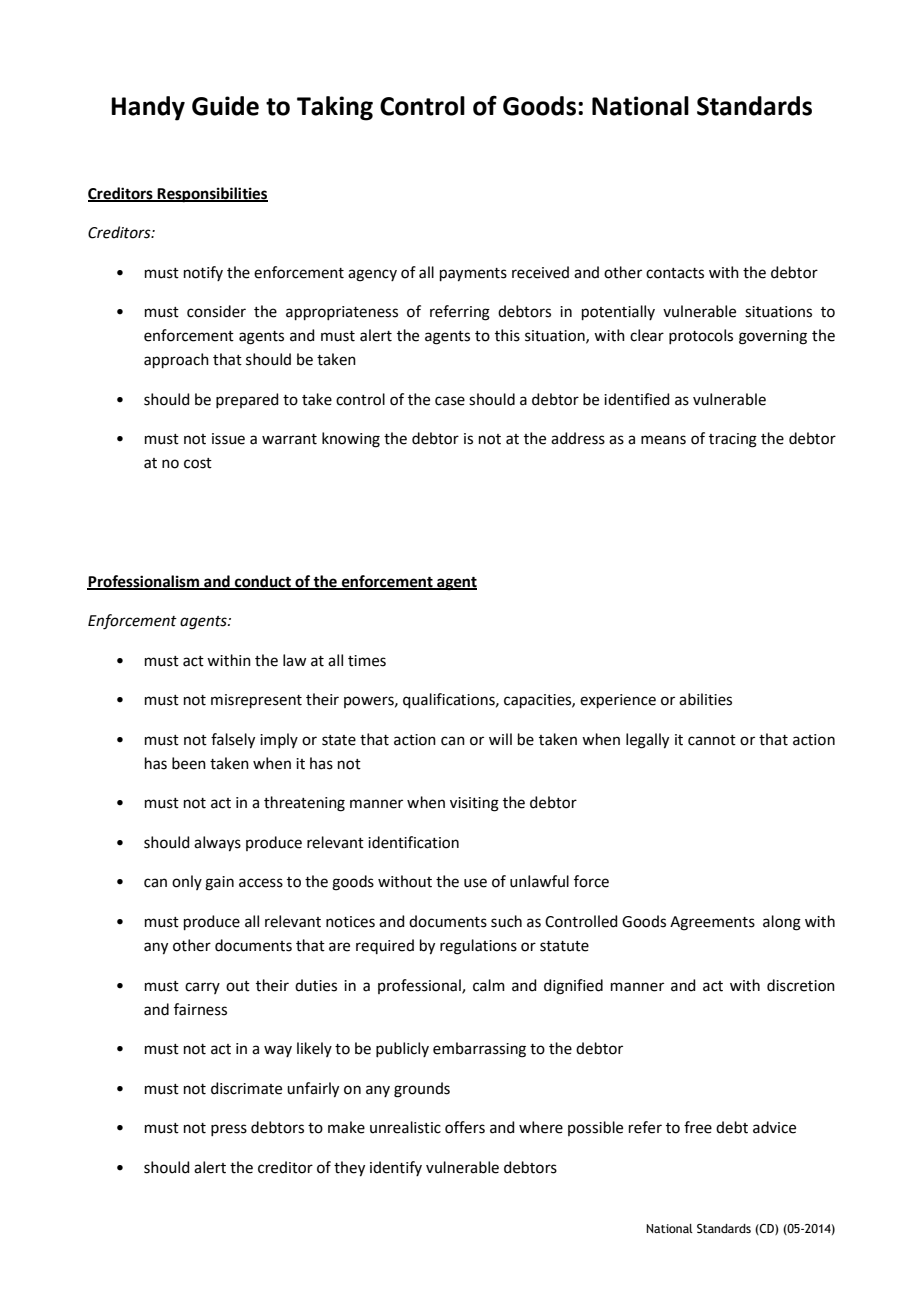 The width and height of the page is (924, 1308). Describe the element at coordinates (229, 1130) in the page. I see `press` at that location.
